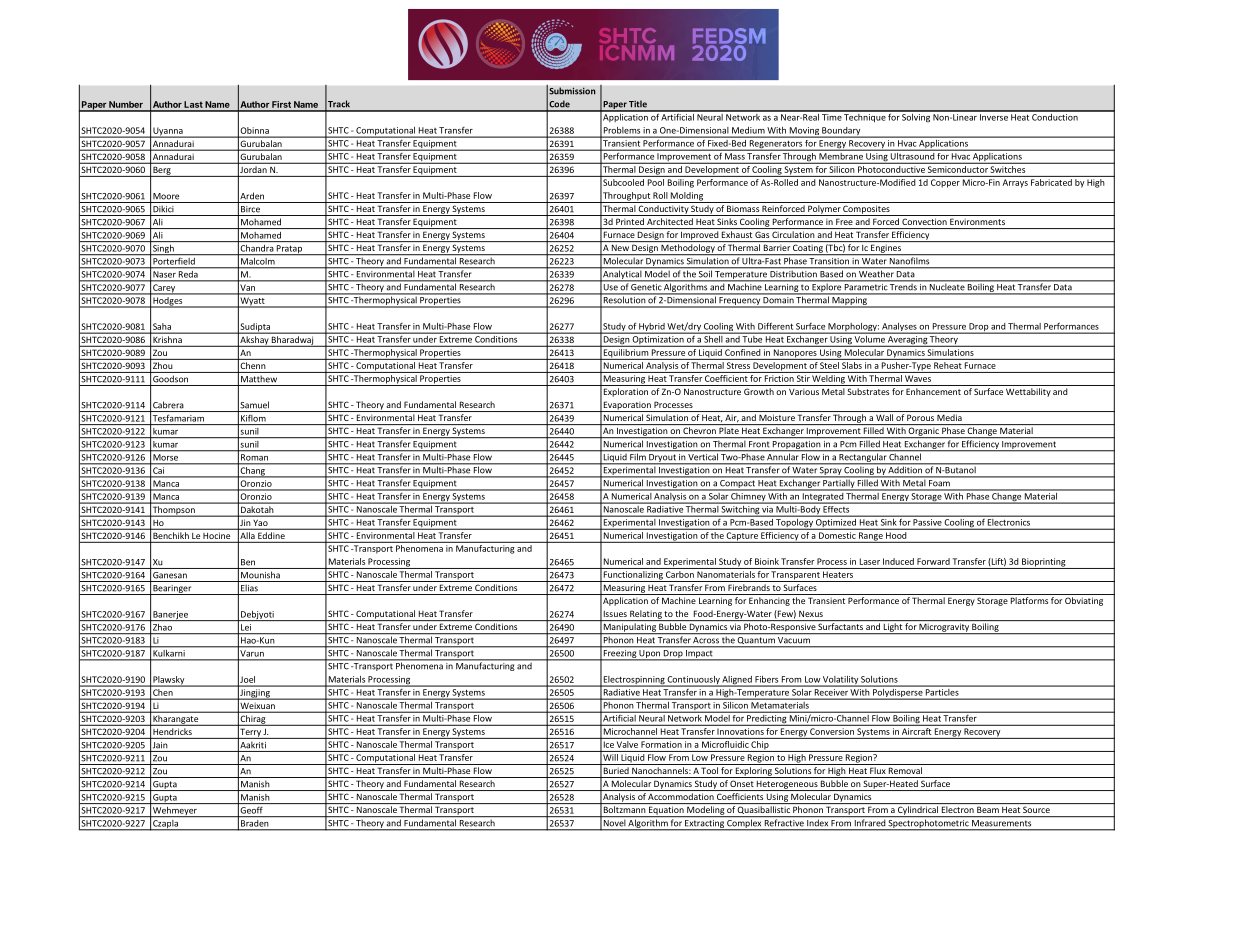 The height and width of the screenshot is (952, 1233). What do you see at coordinates (916, 116) in the screenshot?
I see `Solving` at bounding box center [916, 116].
